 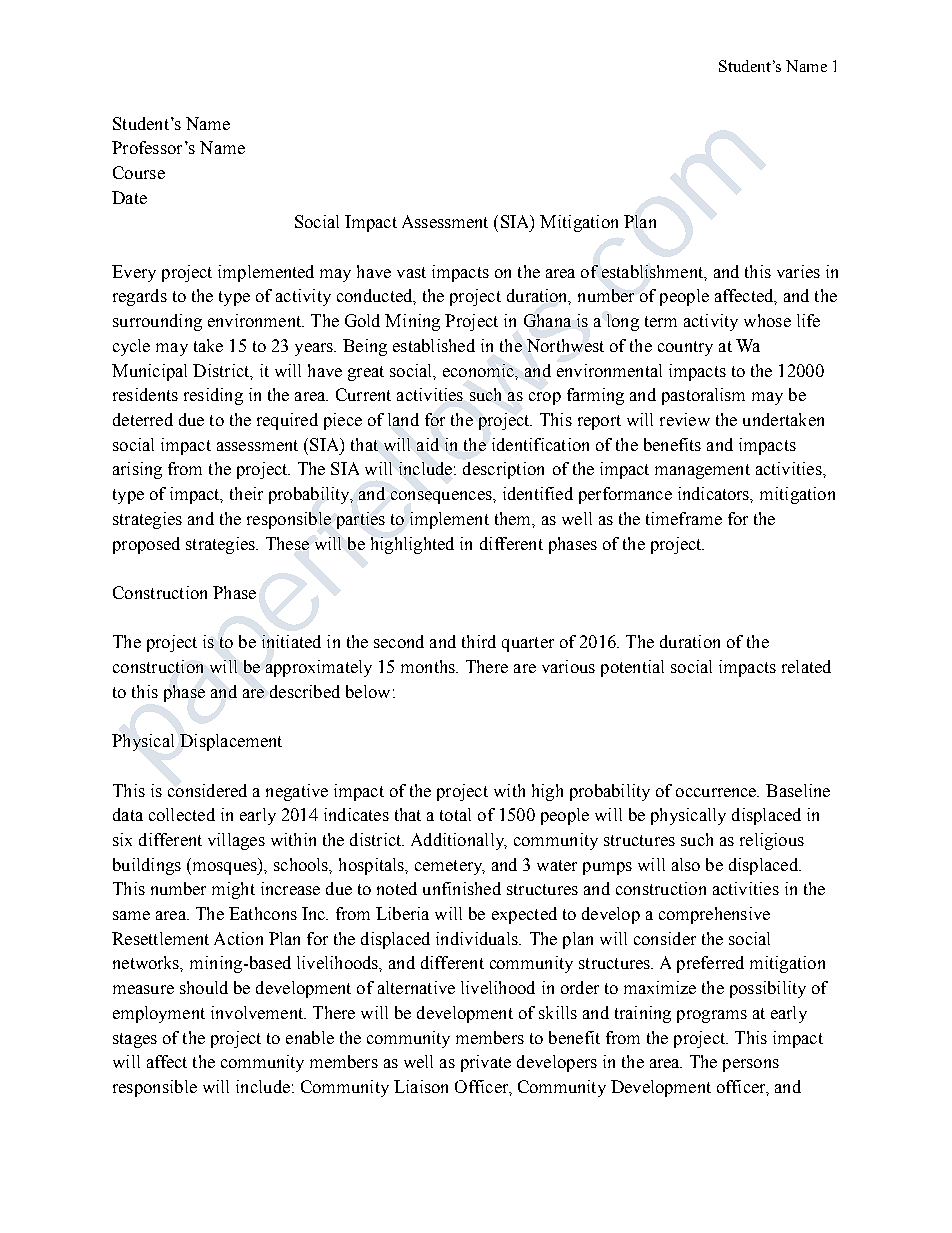 I want to click on occurrence, so click(x=717, y=792).
